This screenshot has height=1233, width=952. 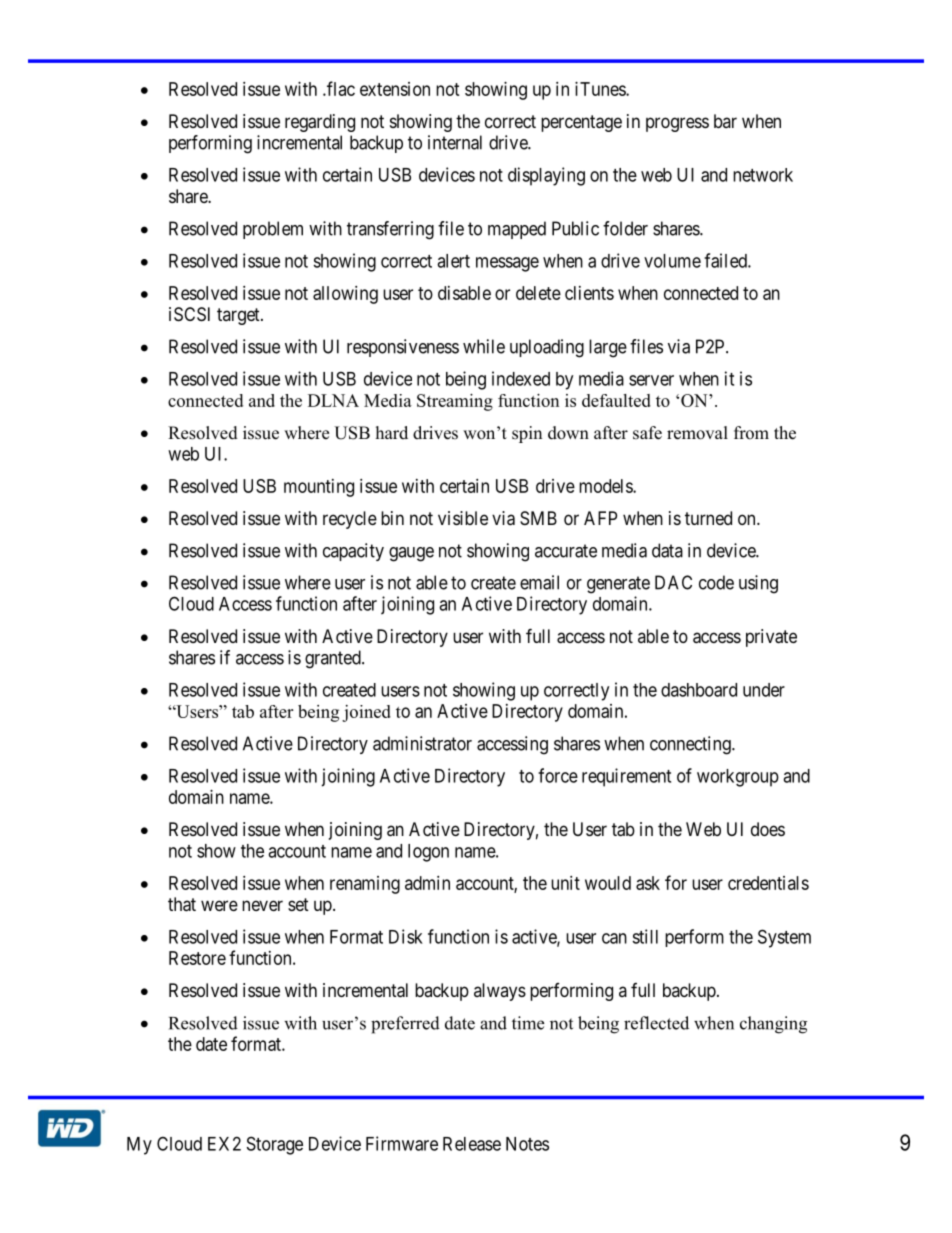 What do you see at coordinates (725, 121) in the screenshot?
I see `bar` at bounding box center [725, 121].
